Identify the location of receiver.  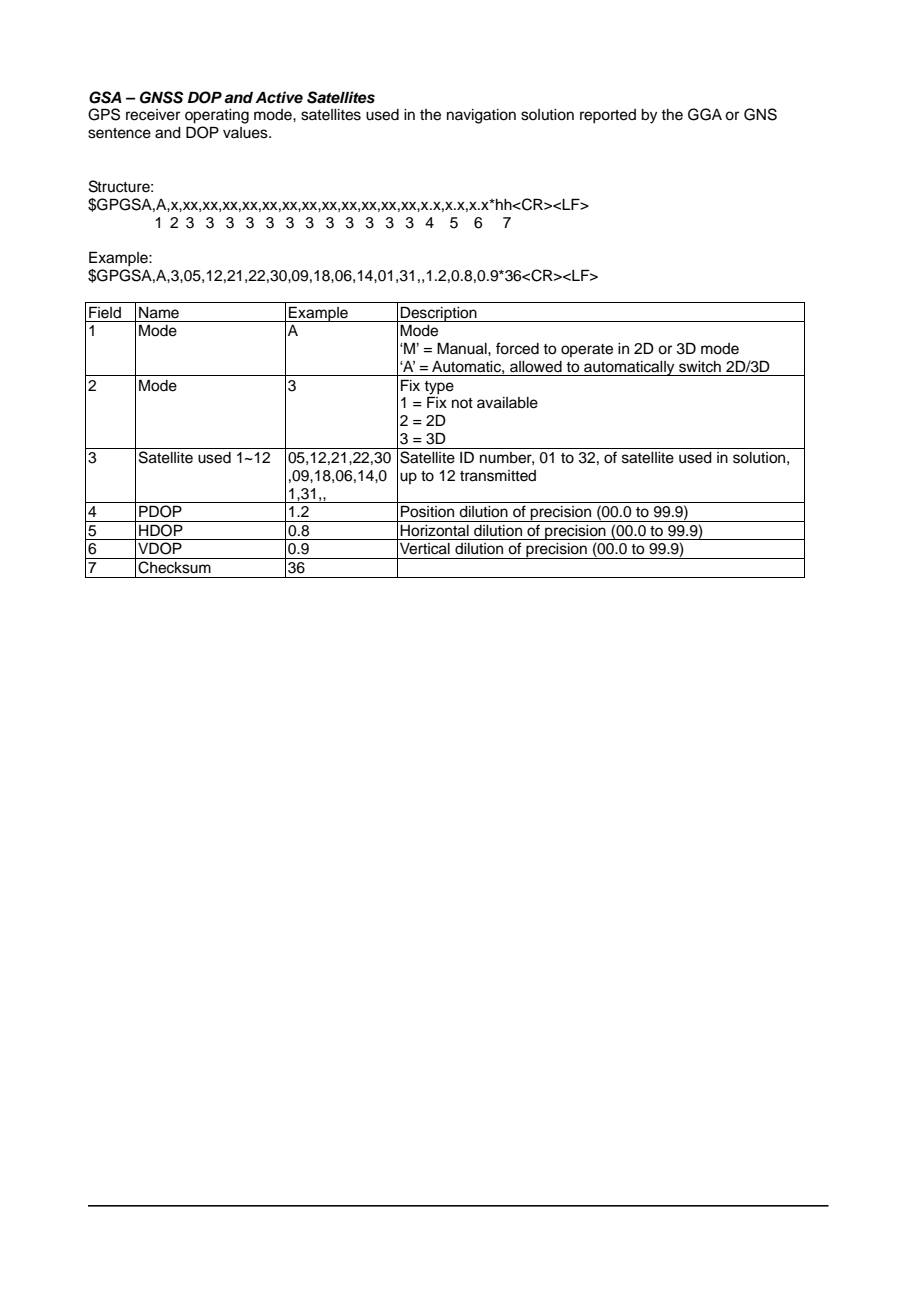
(153, 115).
